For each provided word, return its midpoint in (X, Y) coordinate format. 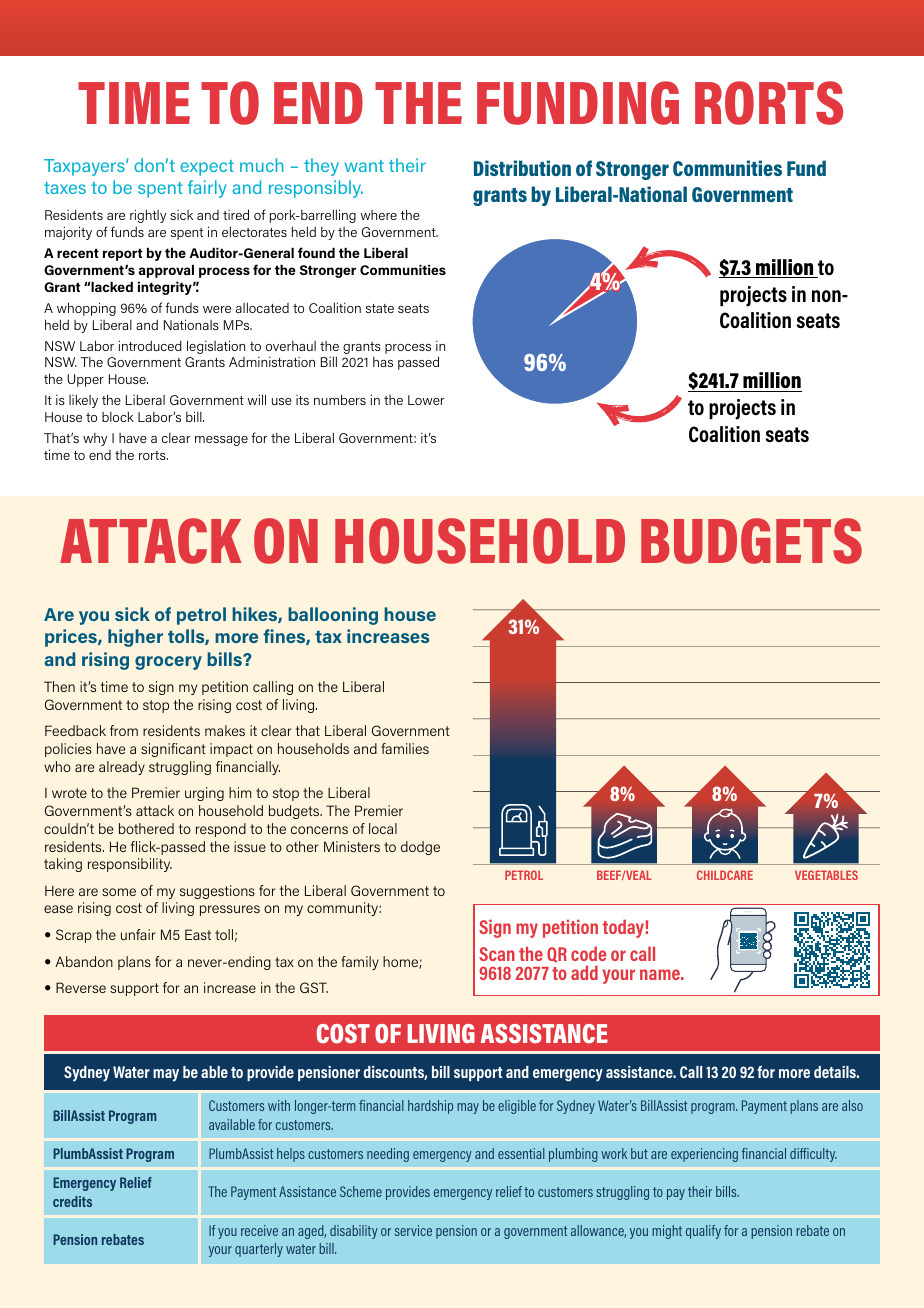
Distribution (522, 168)
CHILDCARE (725, 875)
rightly (148, 216)
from (124, 730)
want (364, 166)
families (405, 748)
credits (72, 1201)
